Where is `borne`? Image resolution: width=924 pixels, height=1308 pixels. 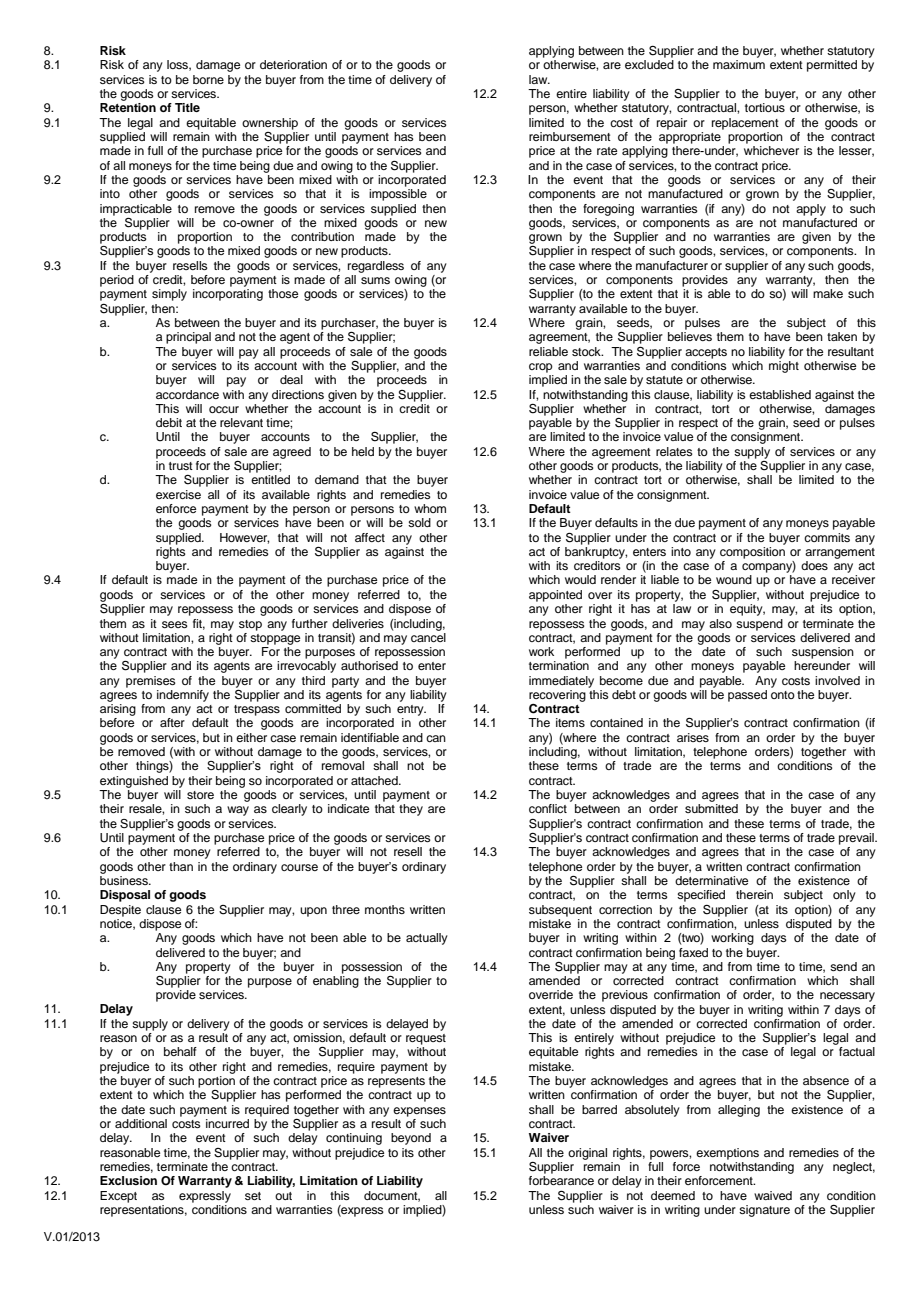 borne is located at coordinates (208, 79).
